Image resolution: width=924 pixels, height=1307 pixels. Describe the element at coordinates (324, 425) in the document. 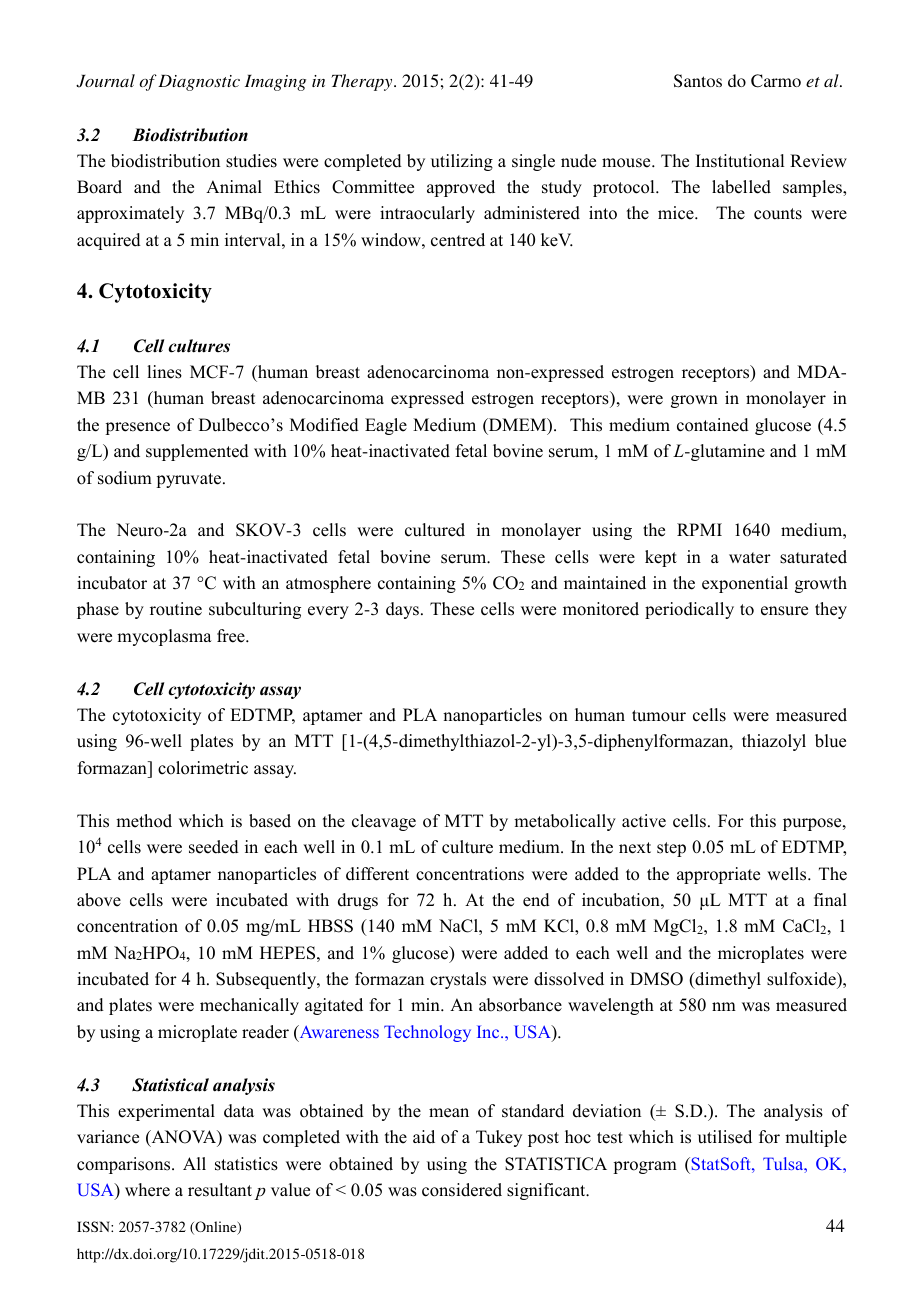

I see `Modified` at that location.
